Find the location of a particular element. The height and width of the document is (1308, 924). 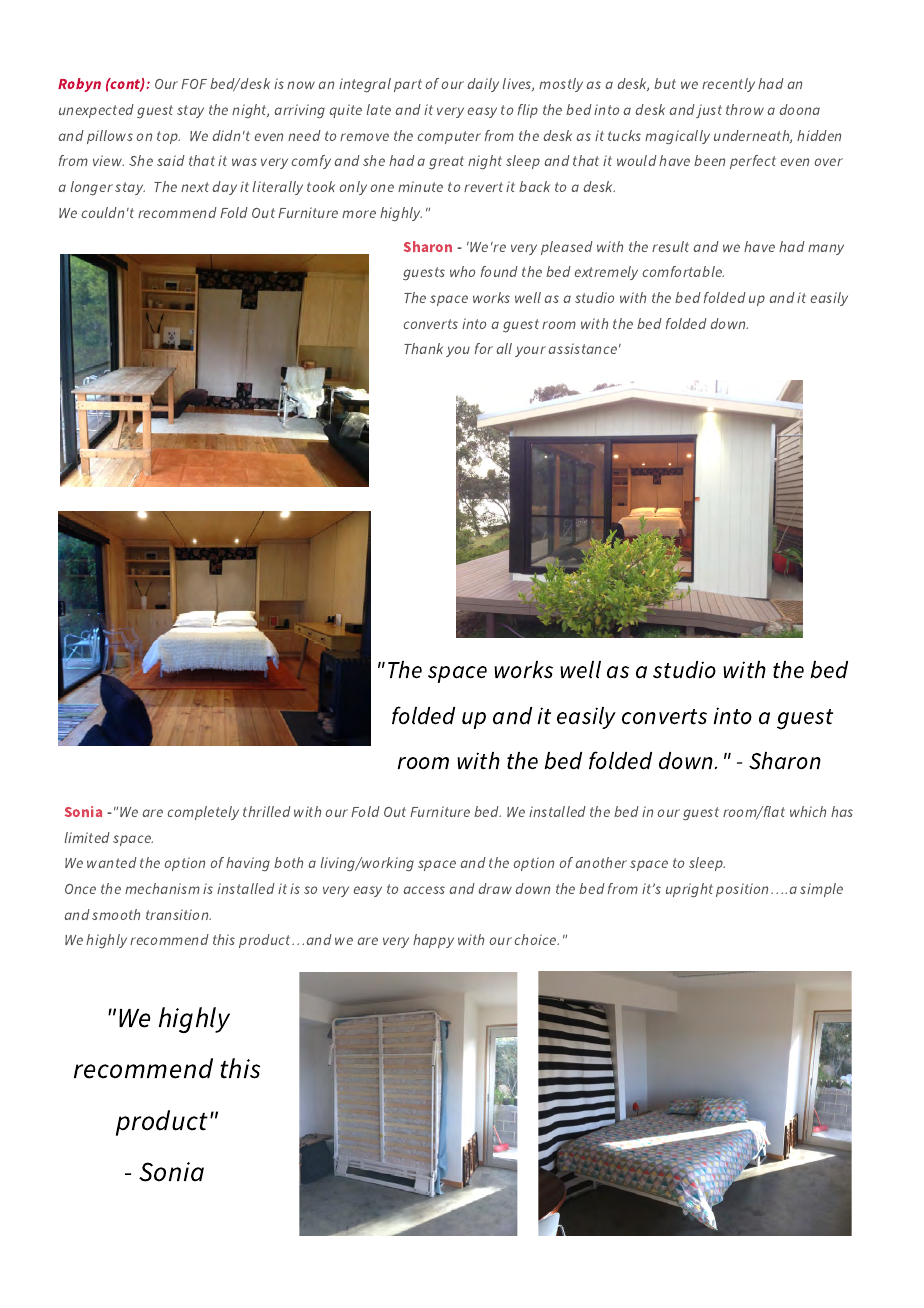

top is located at coordinates (168, 137).
